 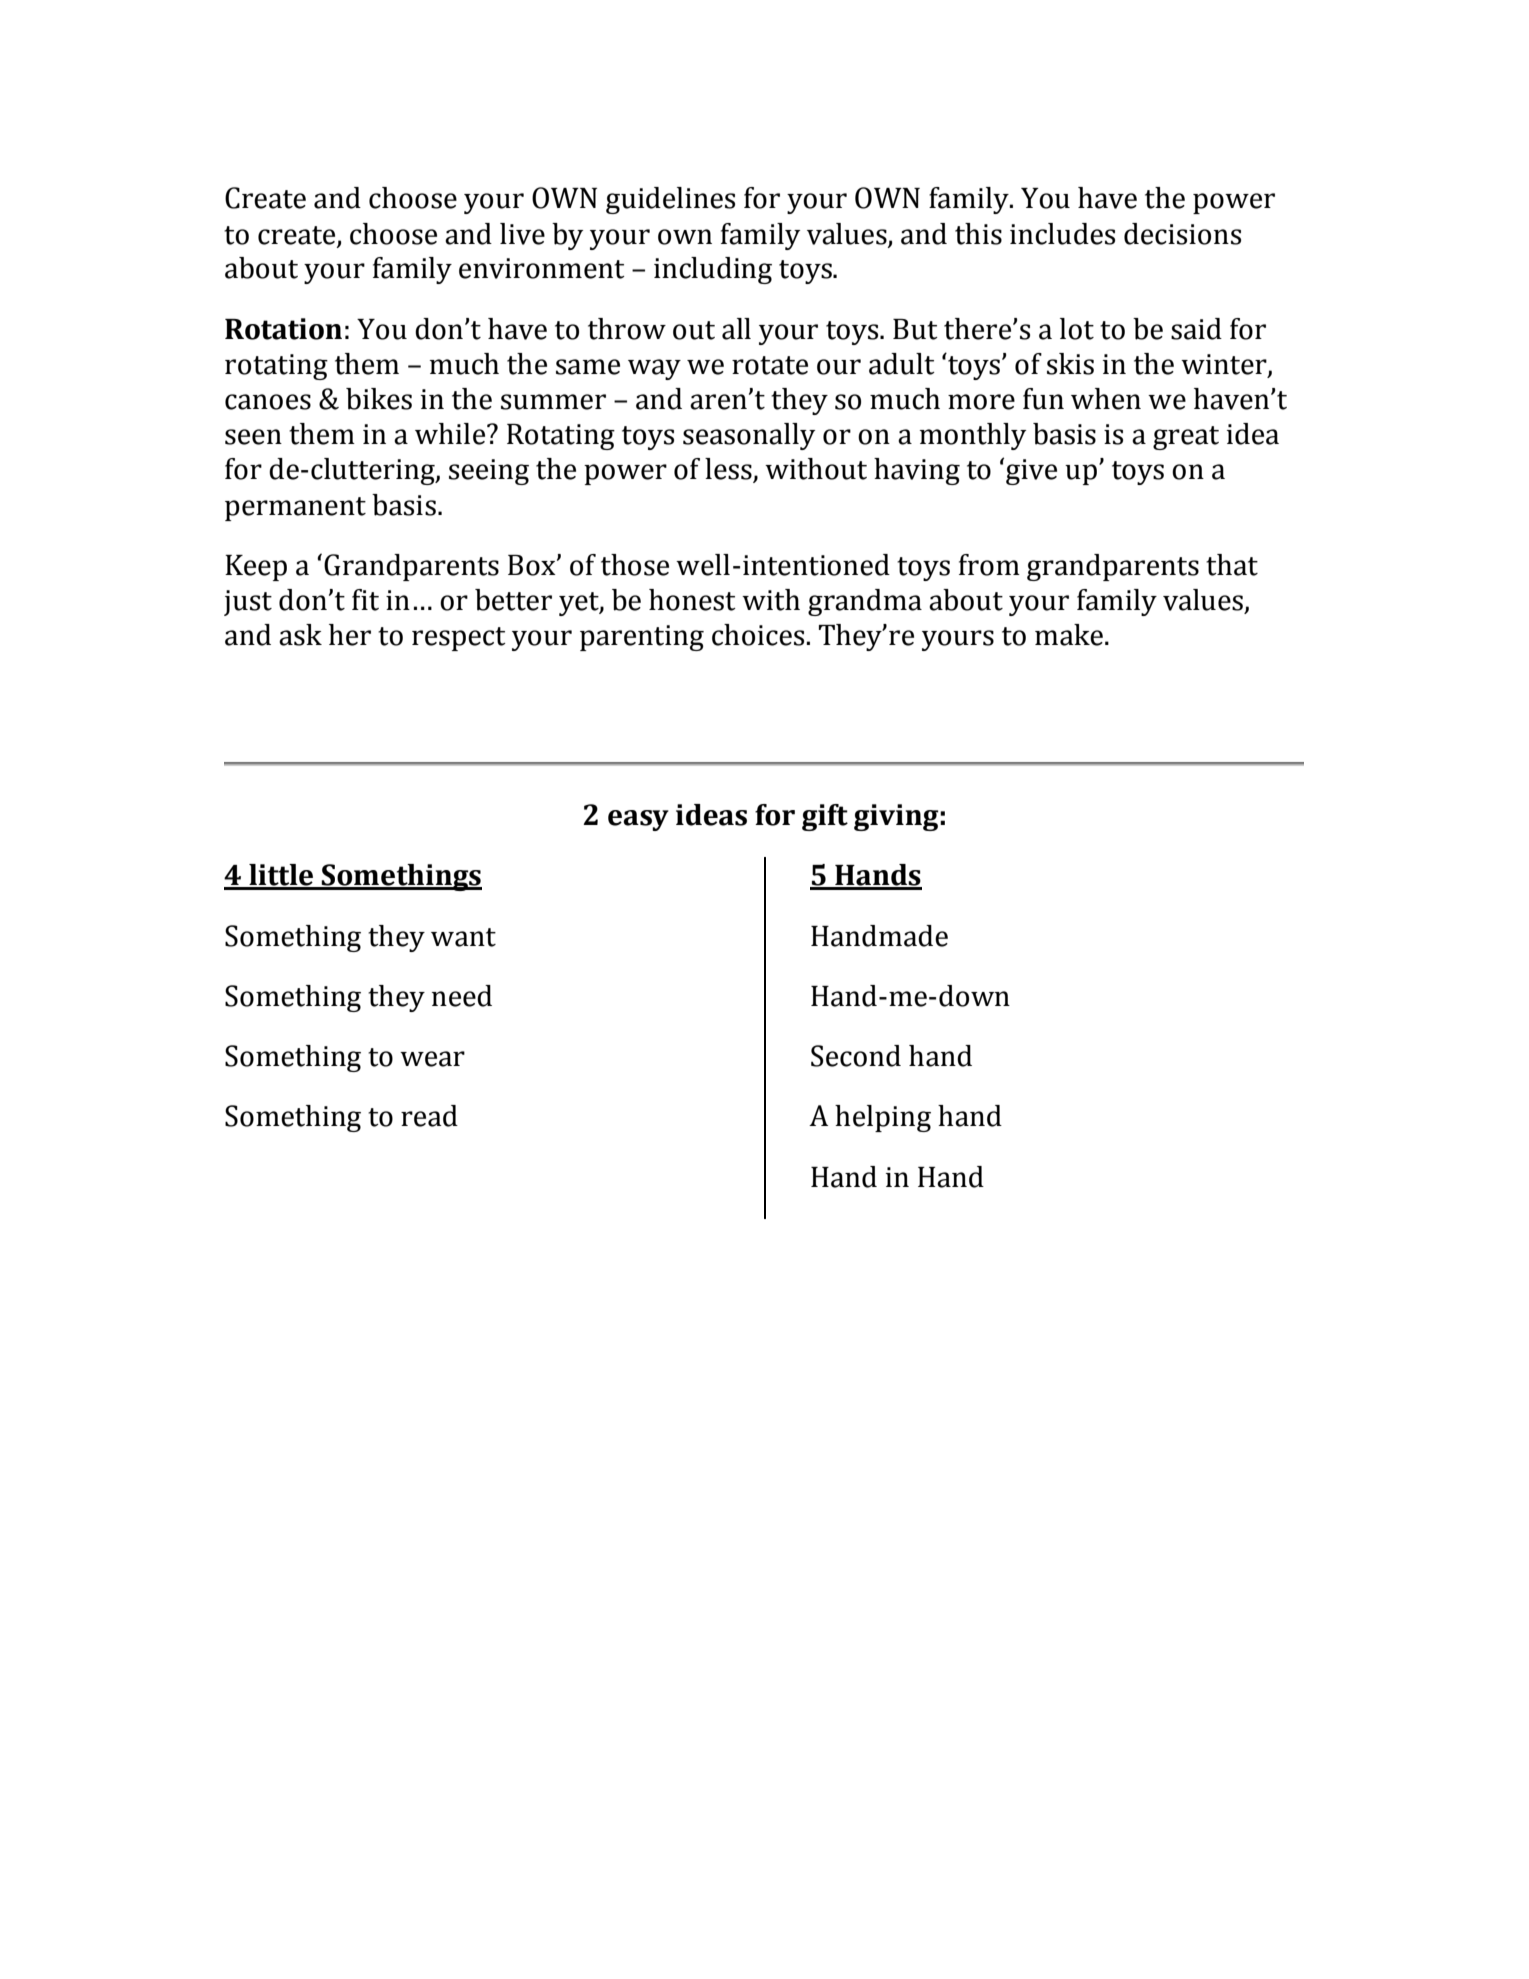 I want to click on includes, so click(x=1062, y=234).
